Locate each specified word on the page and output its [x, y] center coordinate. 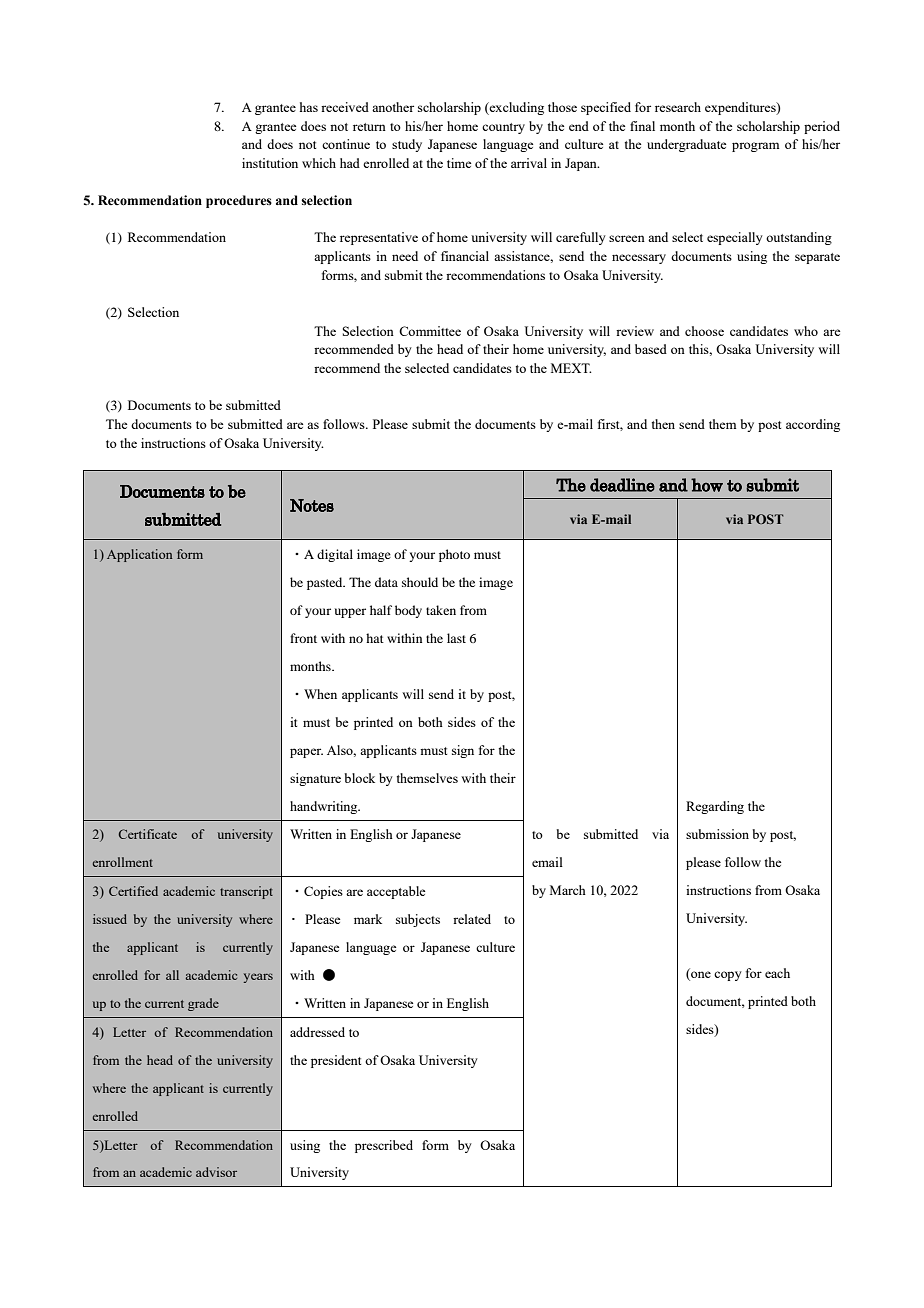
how [707, 485]
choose [704, 331]
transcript [246, 892]
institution [270, 163]
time [459, 163]
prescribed [384, 1146]
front [303, 638]
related [472, 919]
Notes [312, 505]
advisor [216, 1172]
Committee [430, 331]
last [456, 638]
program [755, 147]
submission [717, 834]
